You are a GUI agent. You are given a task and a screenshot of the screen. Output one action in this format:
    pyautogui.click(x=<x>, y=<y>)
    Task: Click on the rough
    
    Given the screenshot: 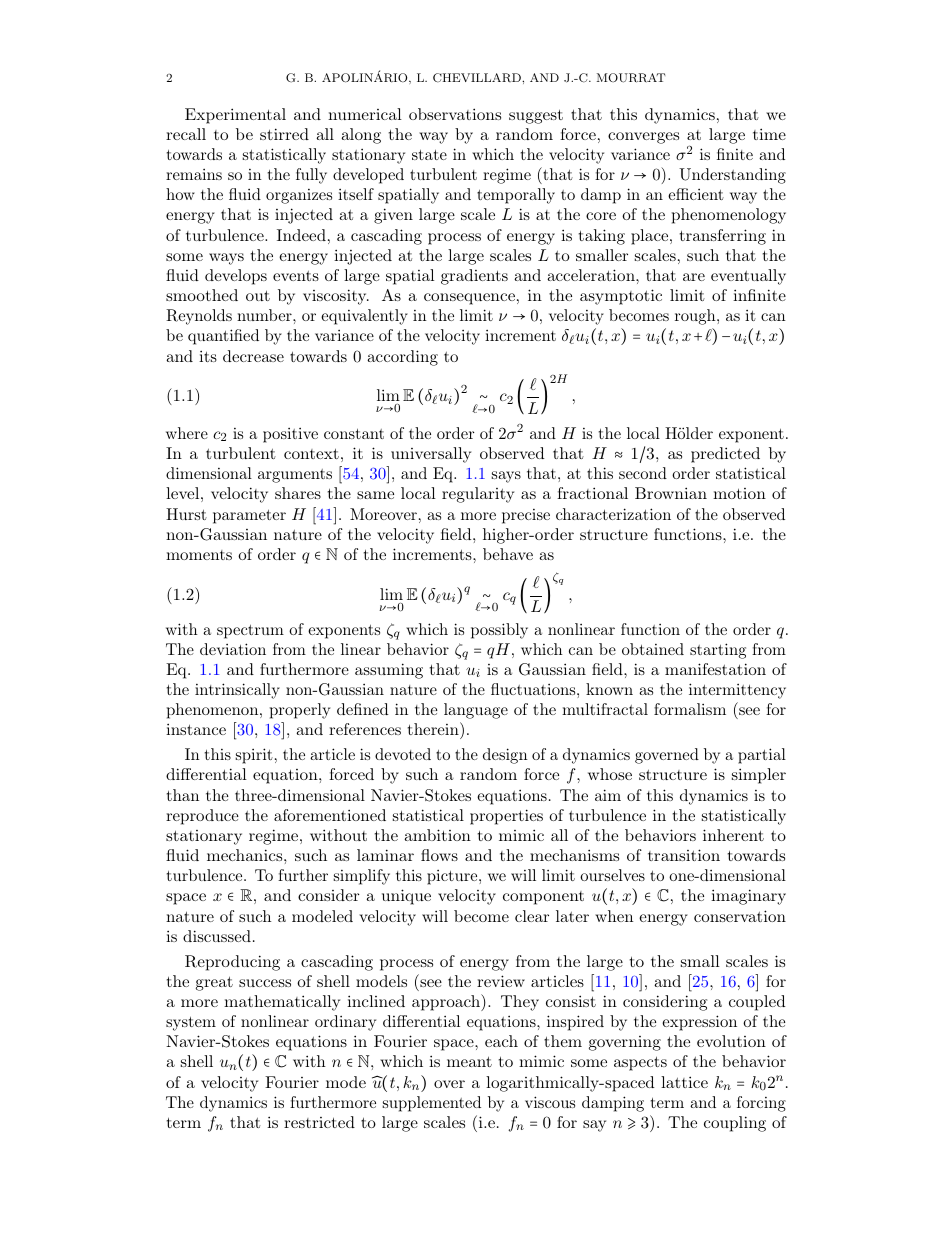 What is the action you would take?
    pyautogui.click(x=696, y=317)
